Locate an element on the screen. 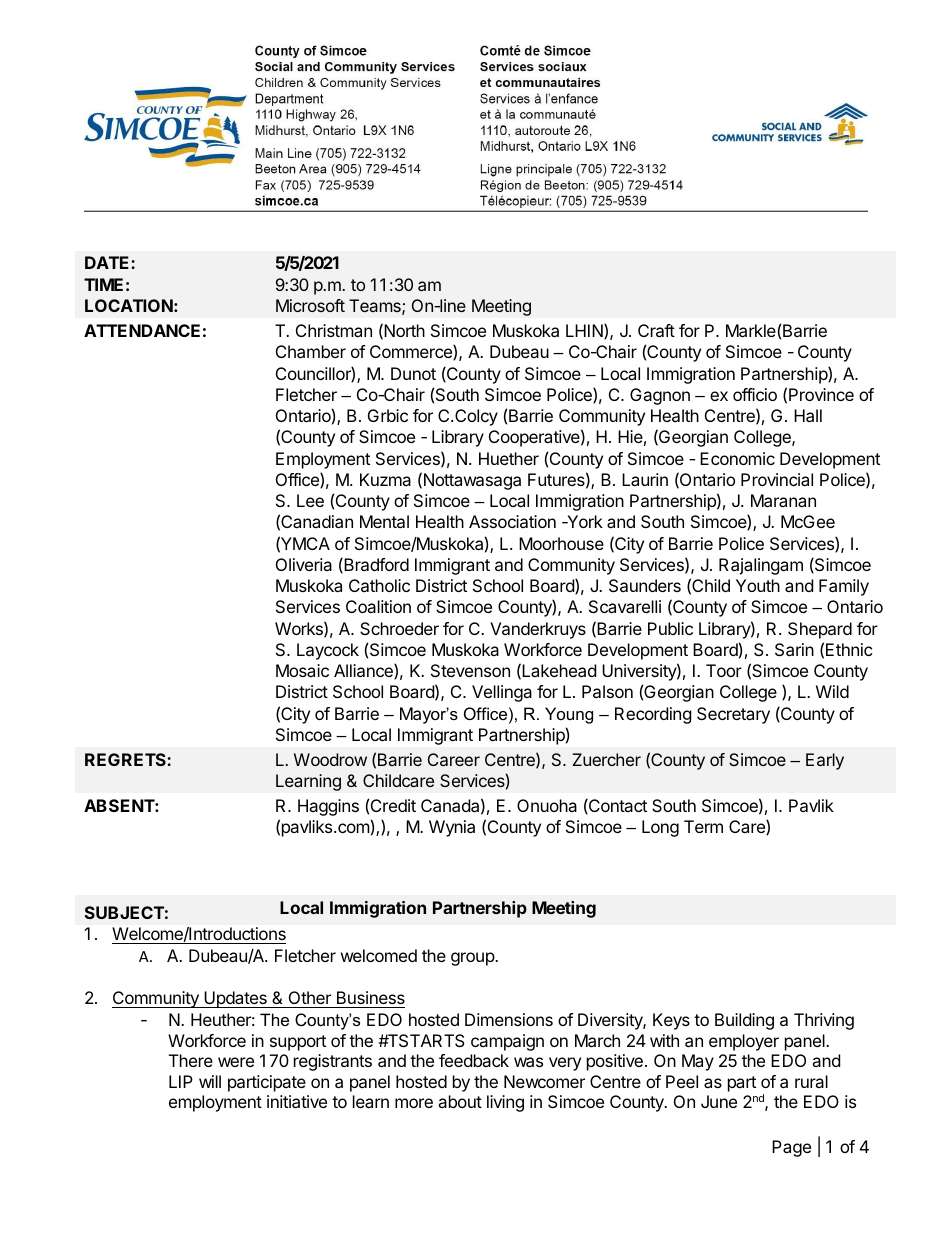  Young is located at coordinates (569, 715).
